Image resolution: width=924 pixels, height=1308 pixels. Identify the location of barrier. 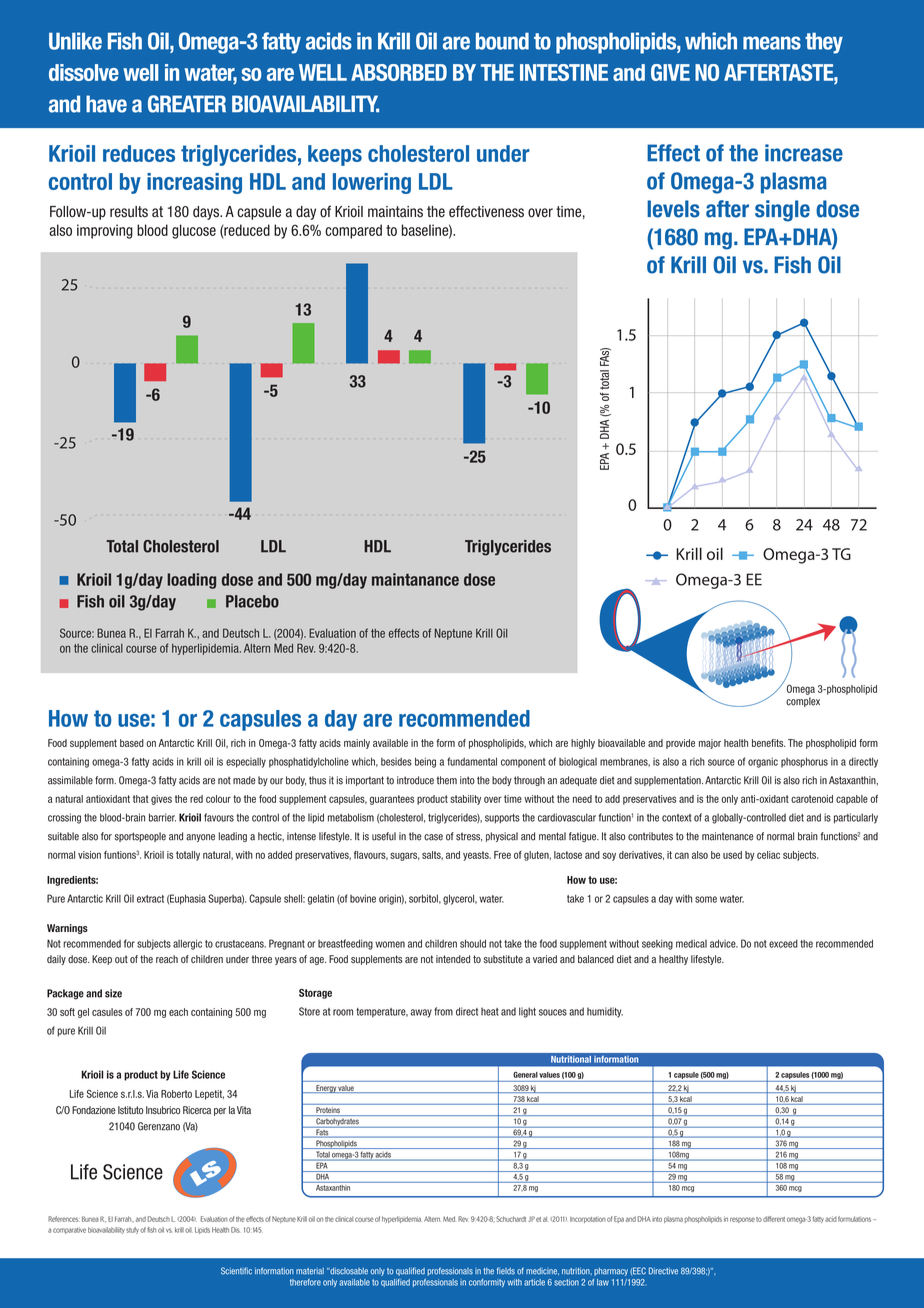
(162, 817).
